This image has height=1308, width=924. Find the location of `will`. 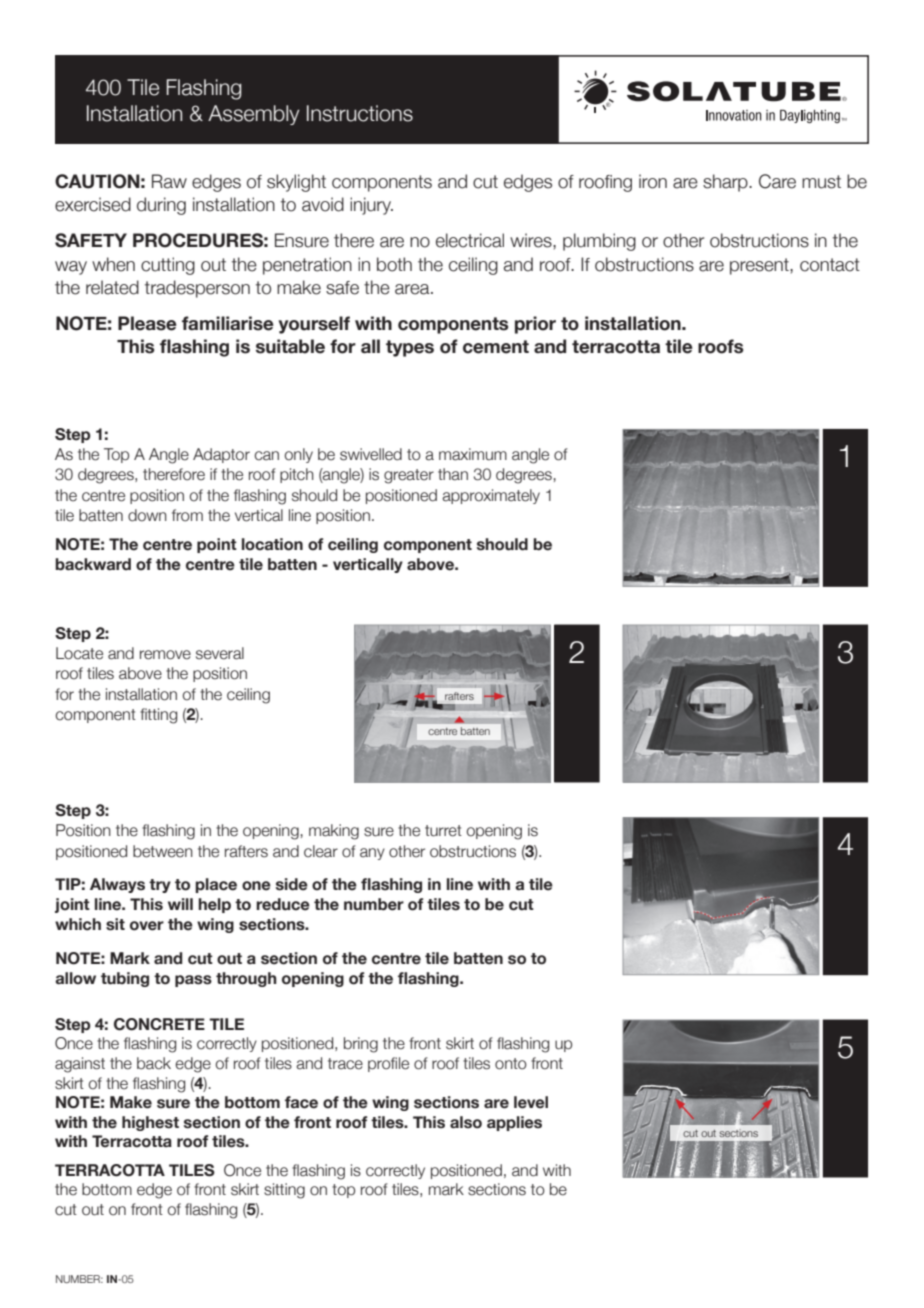

will is located at coordinates (180, 904).
